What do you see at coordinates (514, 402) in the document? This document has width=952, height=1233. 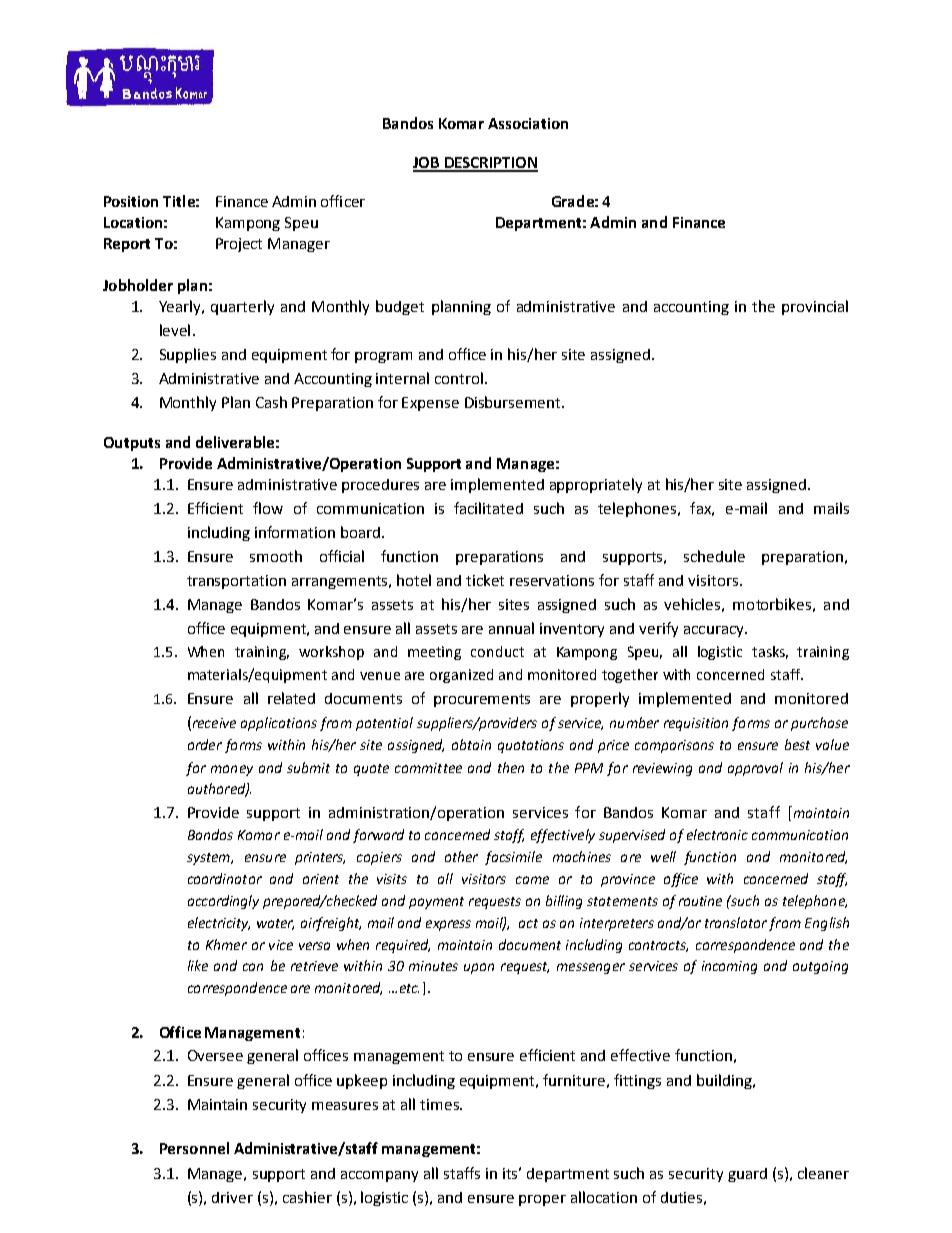 I see `Disbursement` at bounding box center [514, 402].
